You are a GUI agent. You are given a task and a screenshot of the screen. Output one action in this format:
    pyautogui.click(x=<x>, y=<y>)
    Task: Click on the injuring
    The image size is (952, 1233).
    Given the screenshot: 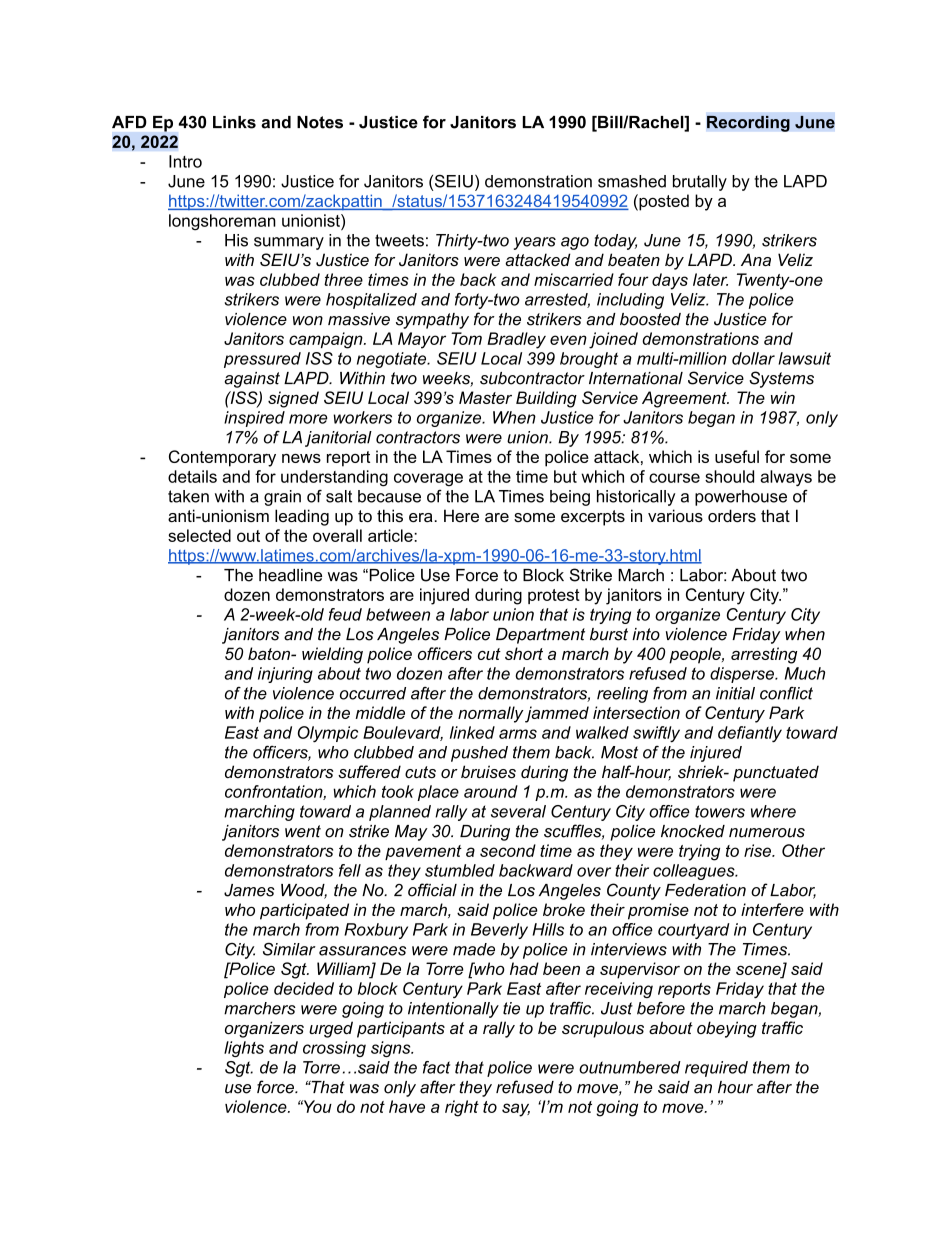 What is the action you would take?
    pyautogui.click(x=285, y=675)
